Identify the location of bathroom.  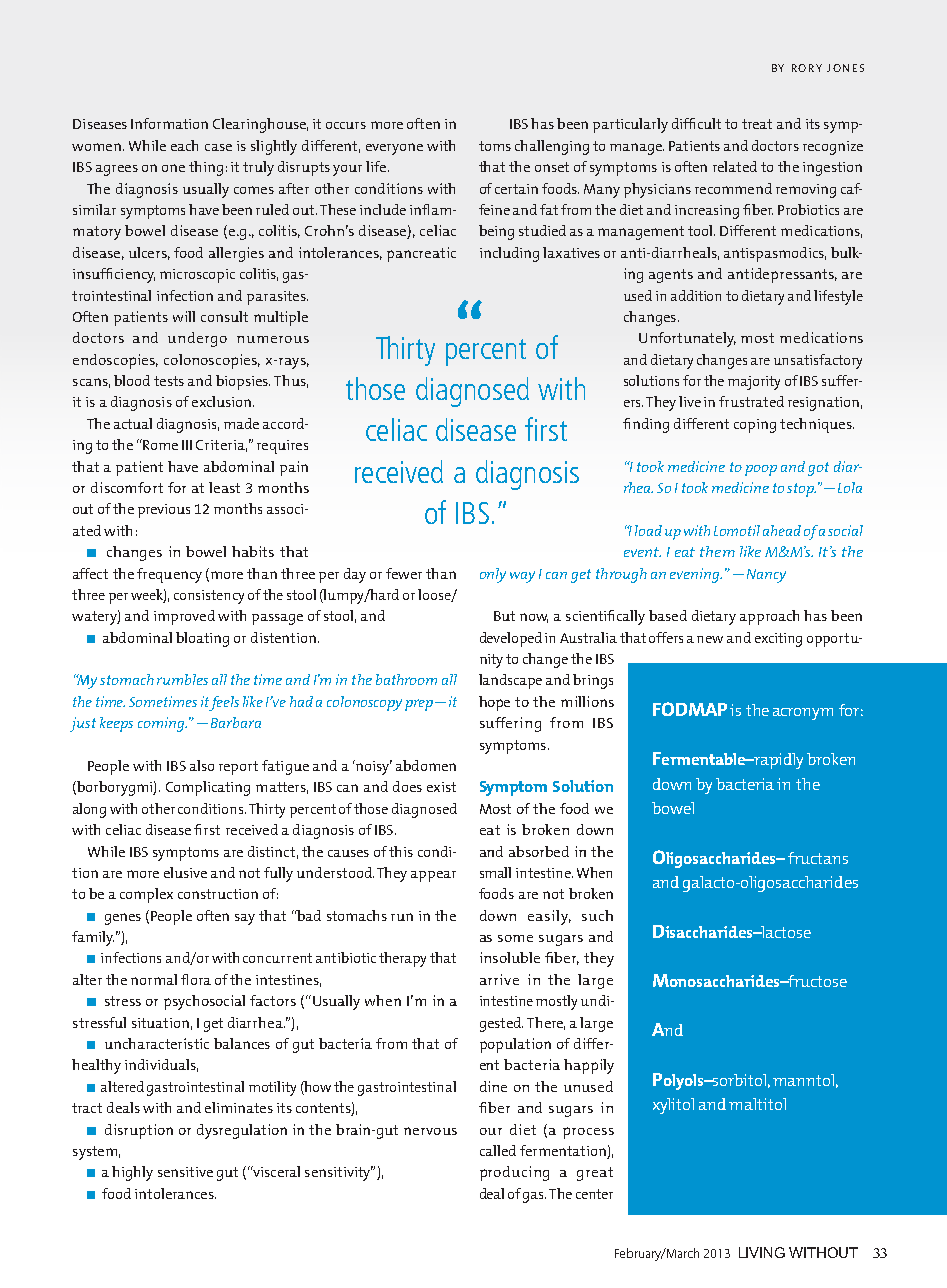
(406, 679).
